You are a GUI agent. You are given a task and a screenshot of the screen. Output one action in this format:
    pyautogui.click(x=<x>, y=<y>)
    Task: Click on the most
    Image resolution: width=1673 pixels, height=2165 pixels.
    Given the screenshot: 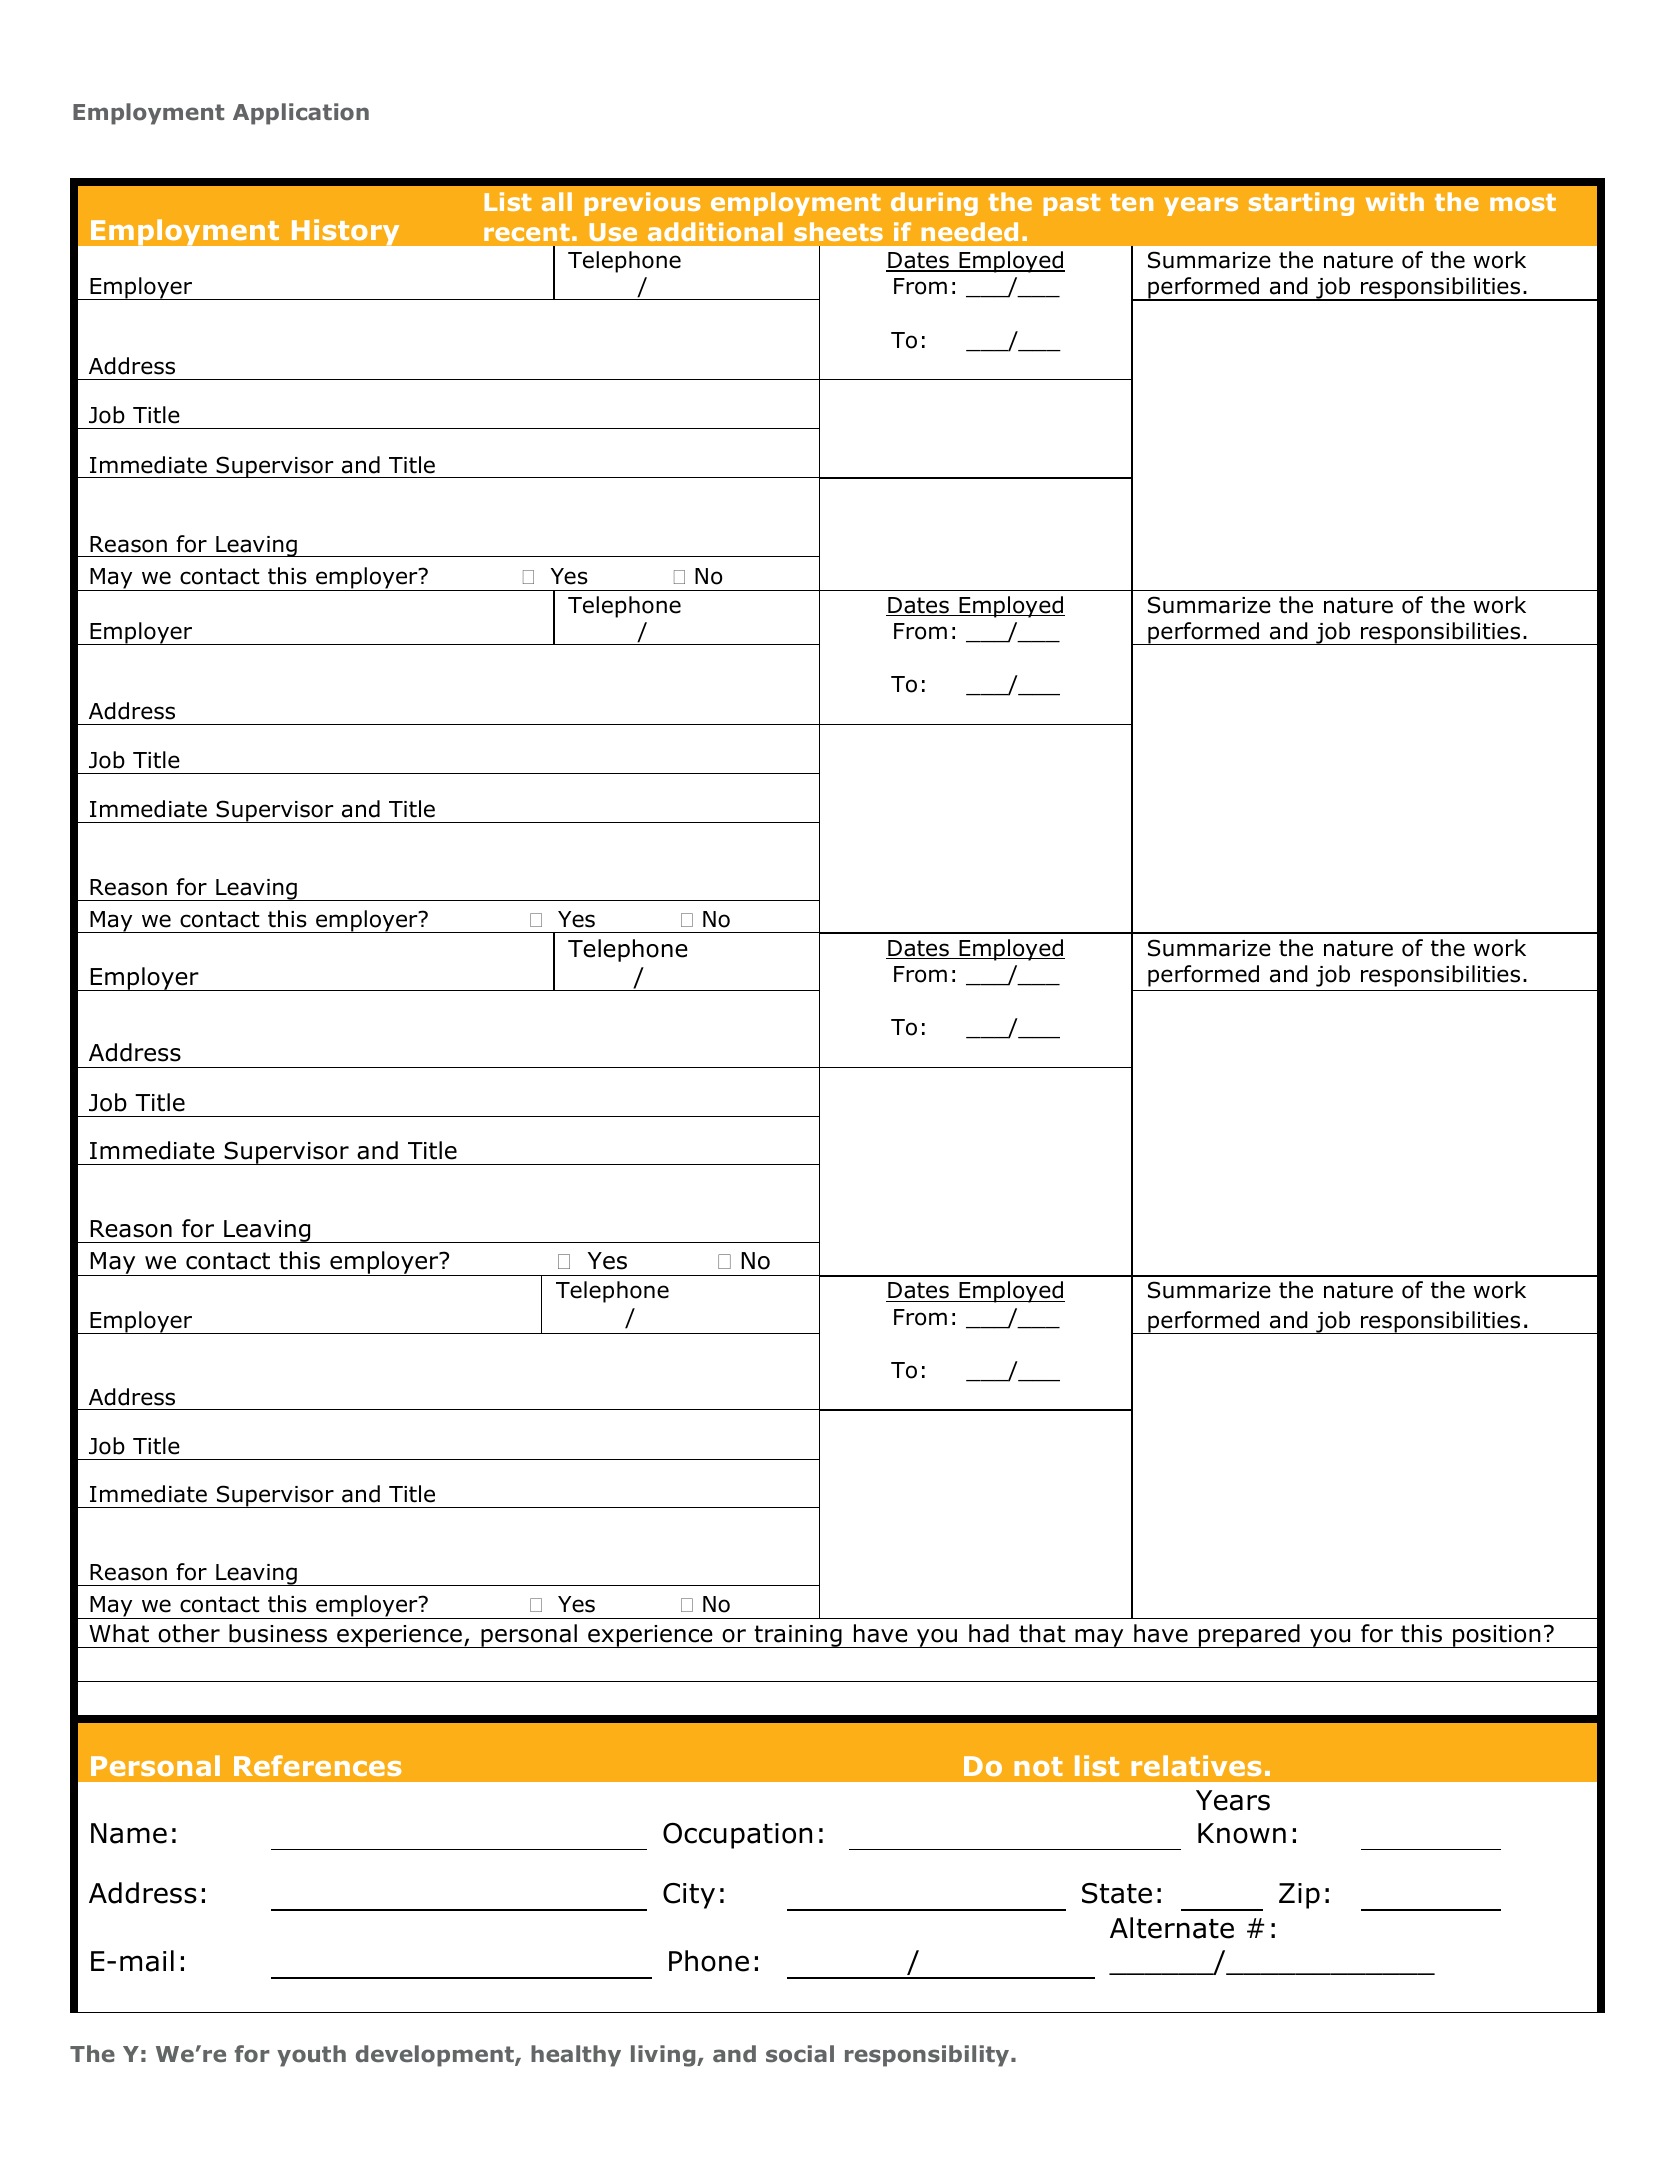 What is the action you would take?
    pyautogui.click(x=1523, y=202)
